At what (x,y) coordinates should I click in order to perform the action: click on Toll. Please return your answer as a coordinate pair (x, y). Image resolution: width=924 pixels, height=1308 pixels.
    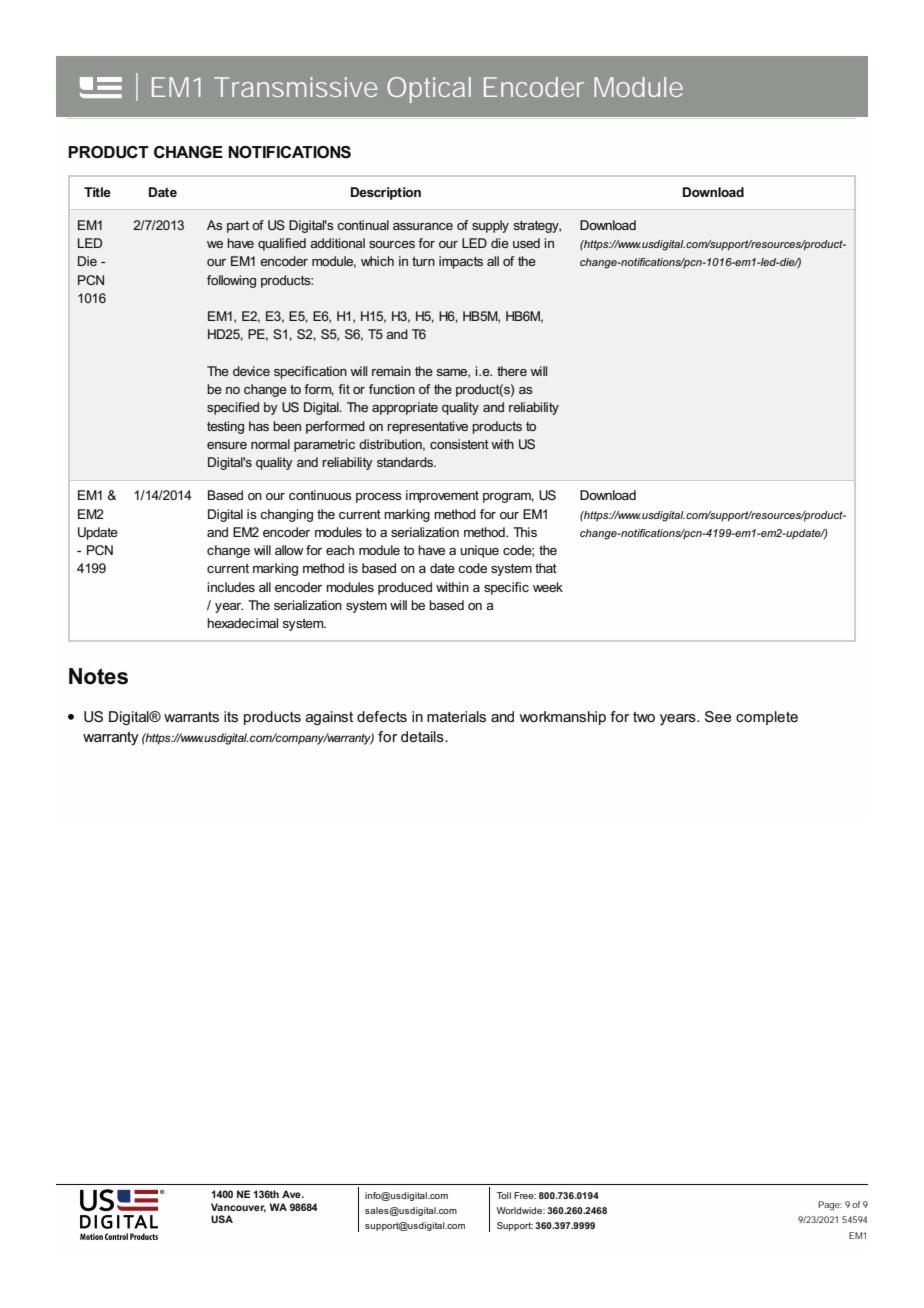
    Looking at the image, I should click on (504, 1195).
